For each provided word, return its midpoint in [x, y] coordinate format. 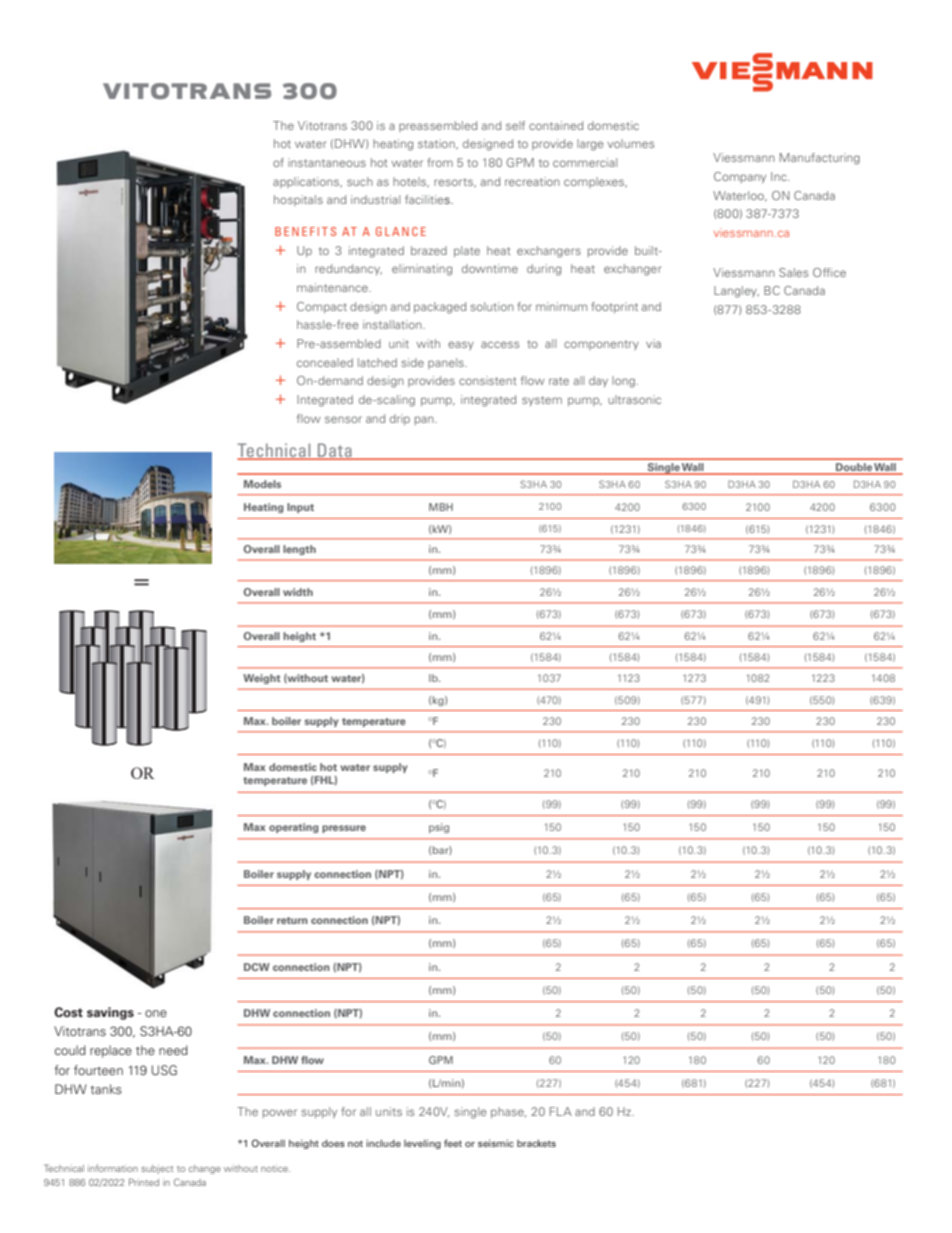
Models [262, 484]
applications [307, 182]
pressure [344, 829]
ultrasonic [634, 399]
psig [439, 828]
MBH [441, 507]
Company [740, 177]
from [440, 162]
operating [293, 828]
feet [453, 1143]
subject [157, 1169]
